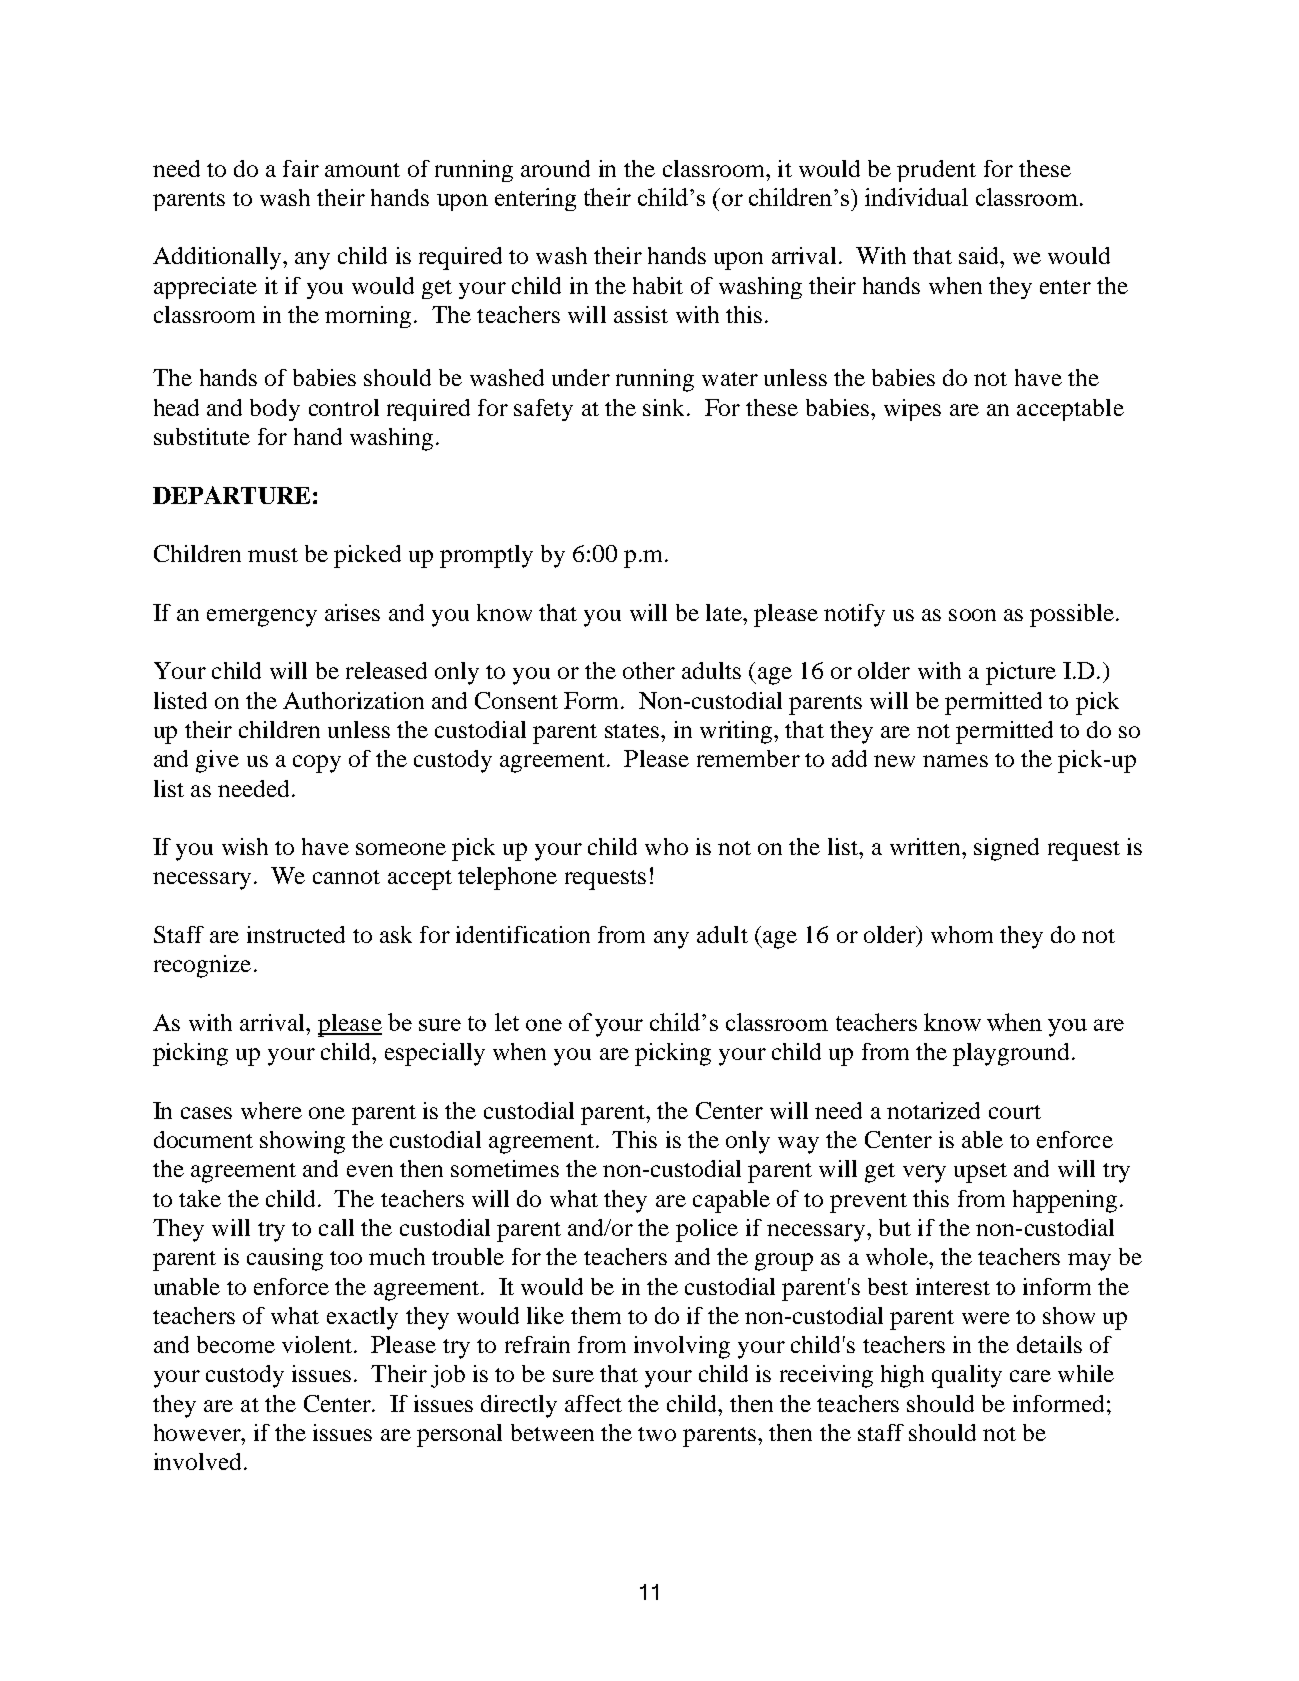 Image resolution: width=1299 pixels, height=1681 pixels. I want to click on court, so click(1015, 1112).
